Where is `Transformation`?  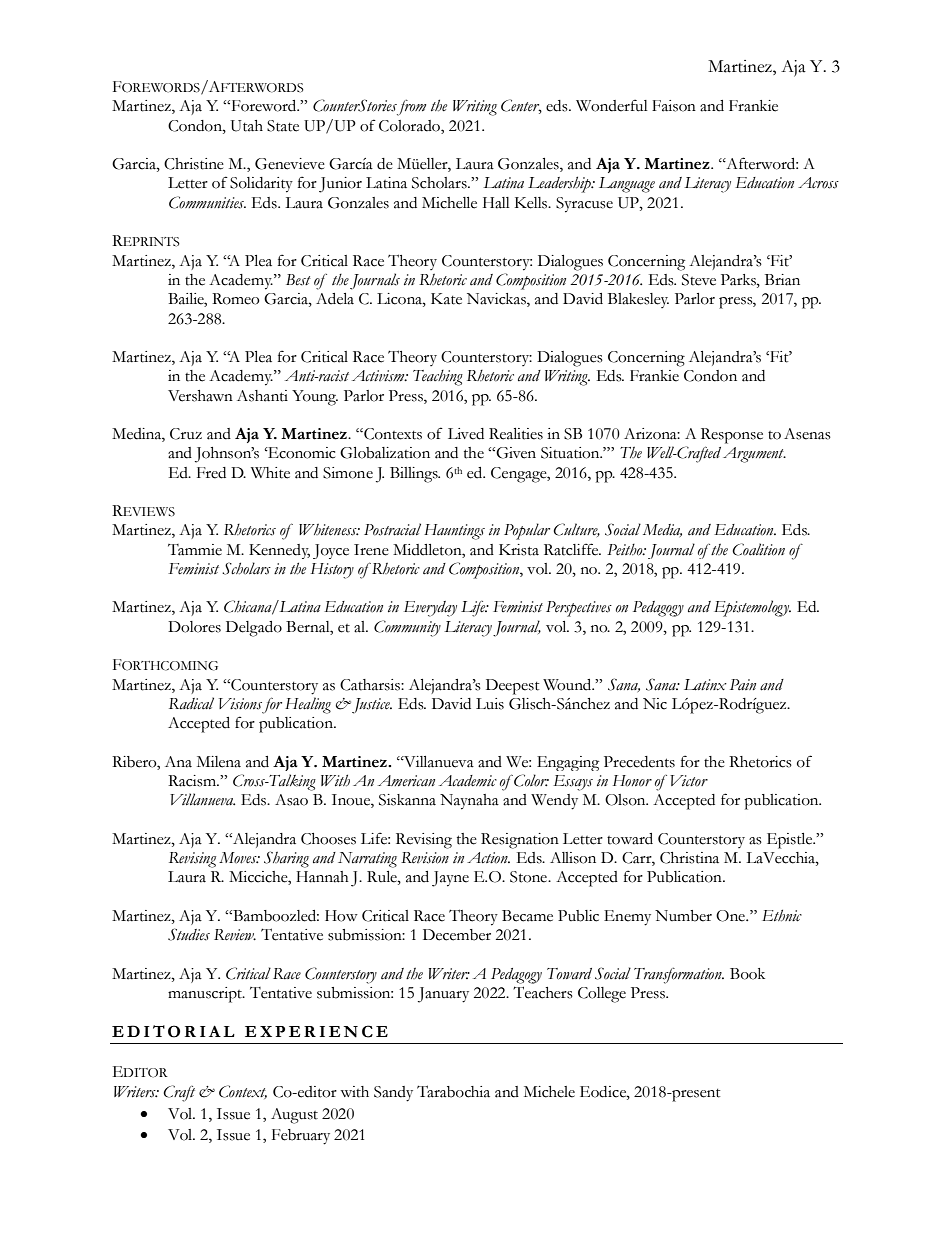
Transformation is located at coordinates (679, 976).
